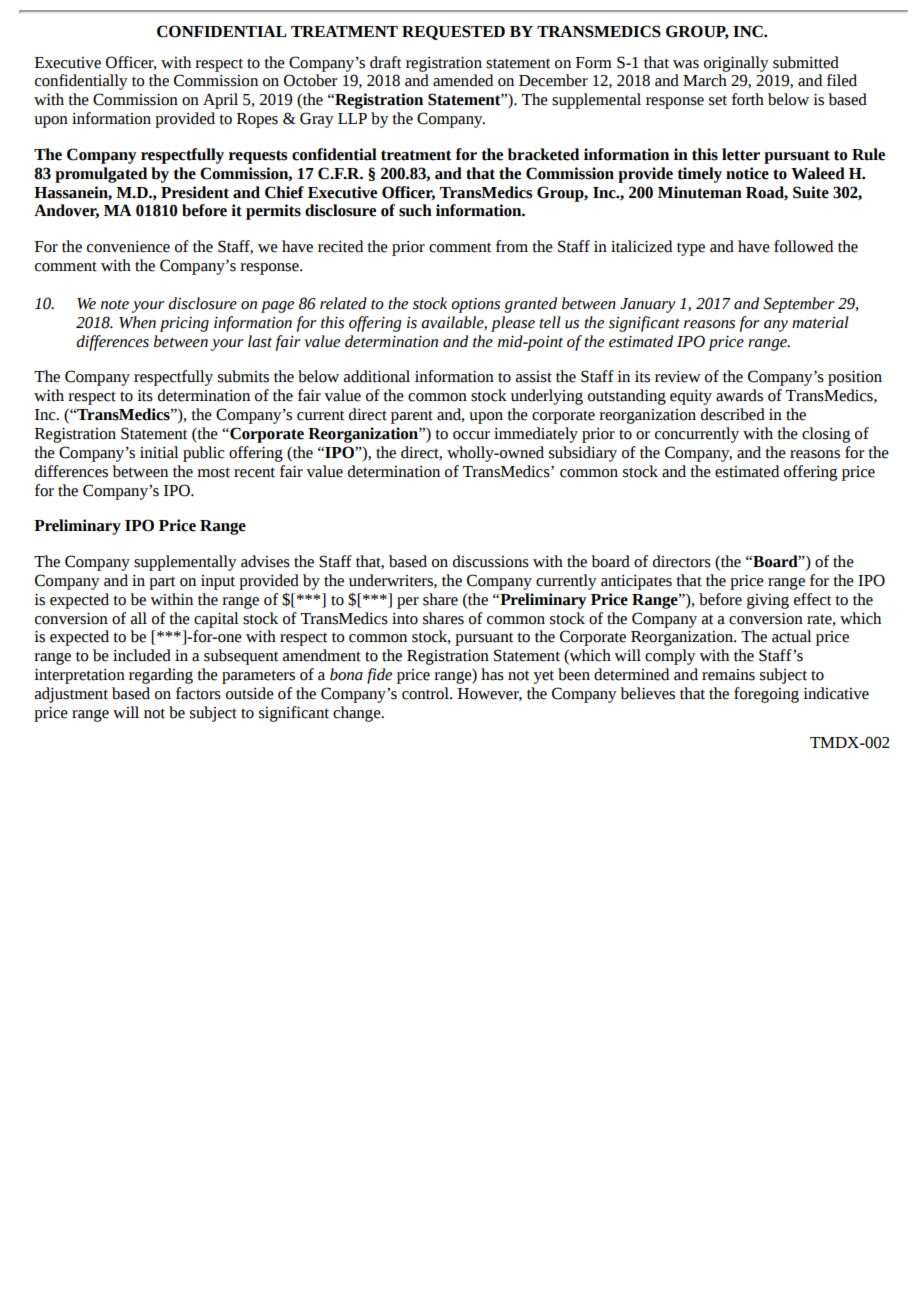 The image size is (924, 1308). I want to click on awards, so click(739, 395).
